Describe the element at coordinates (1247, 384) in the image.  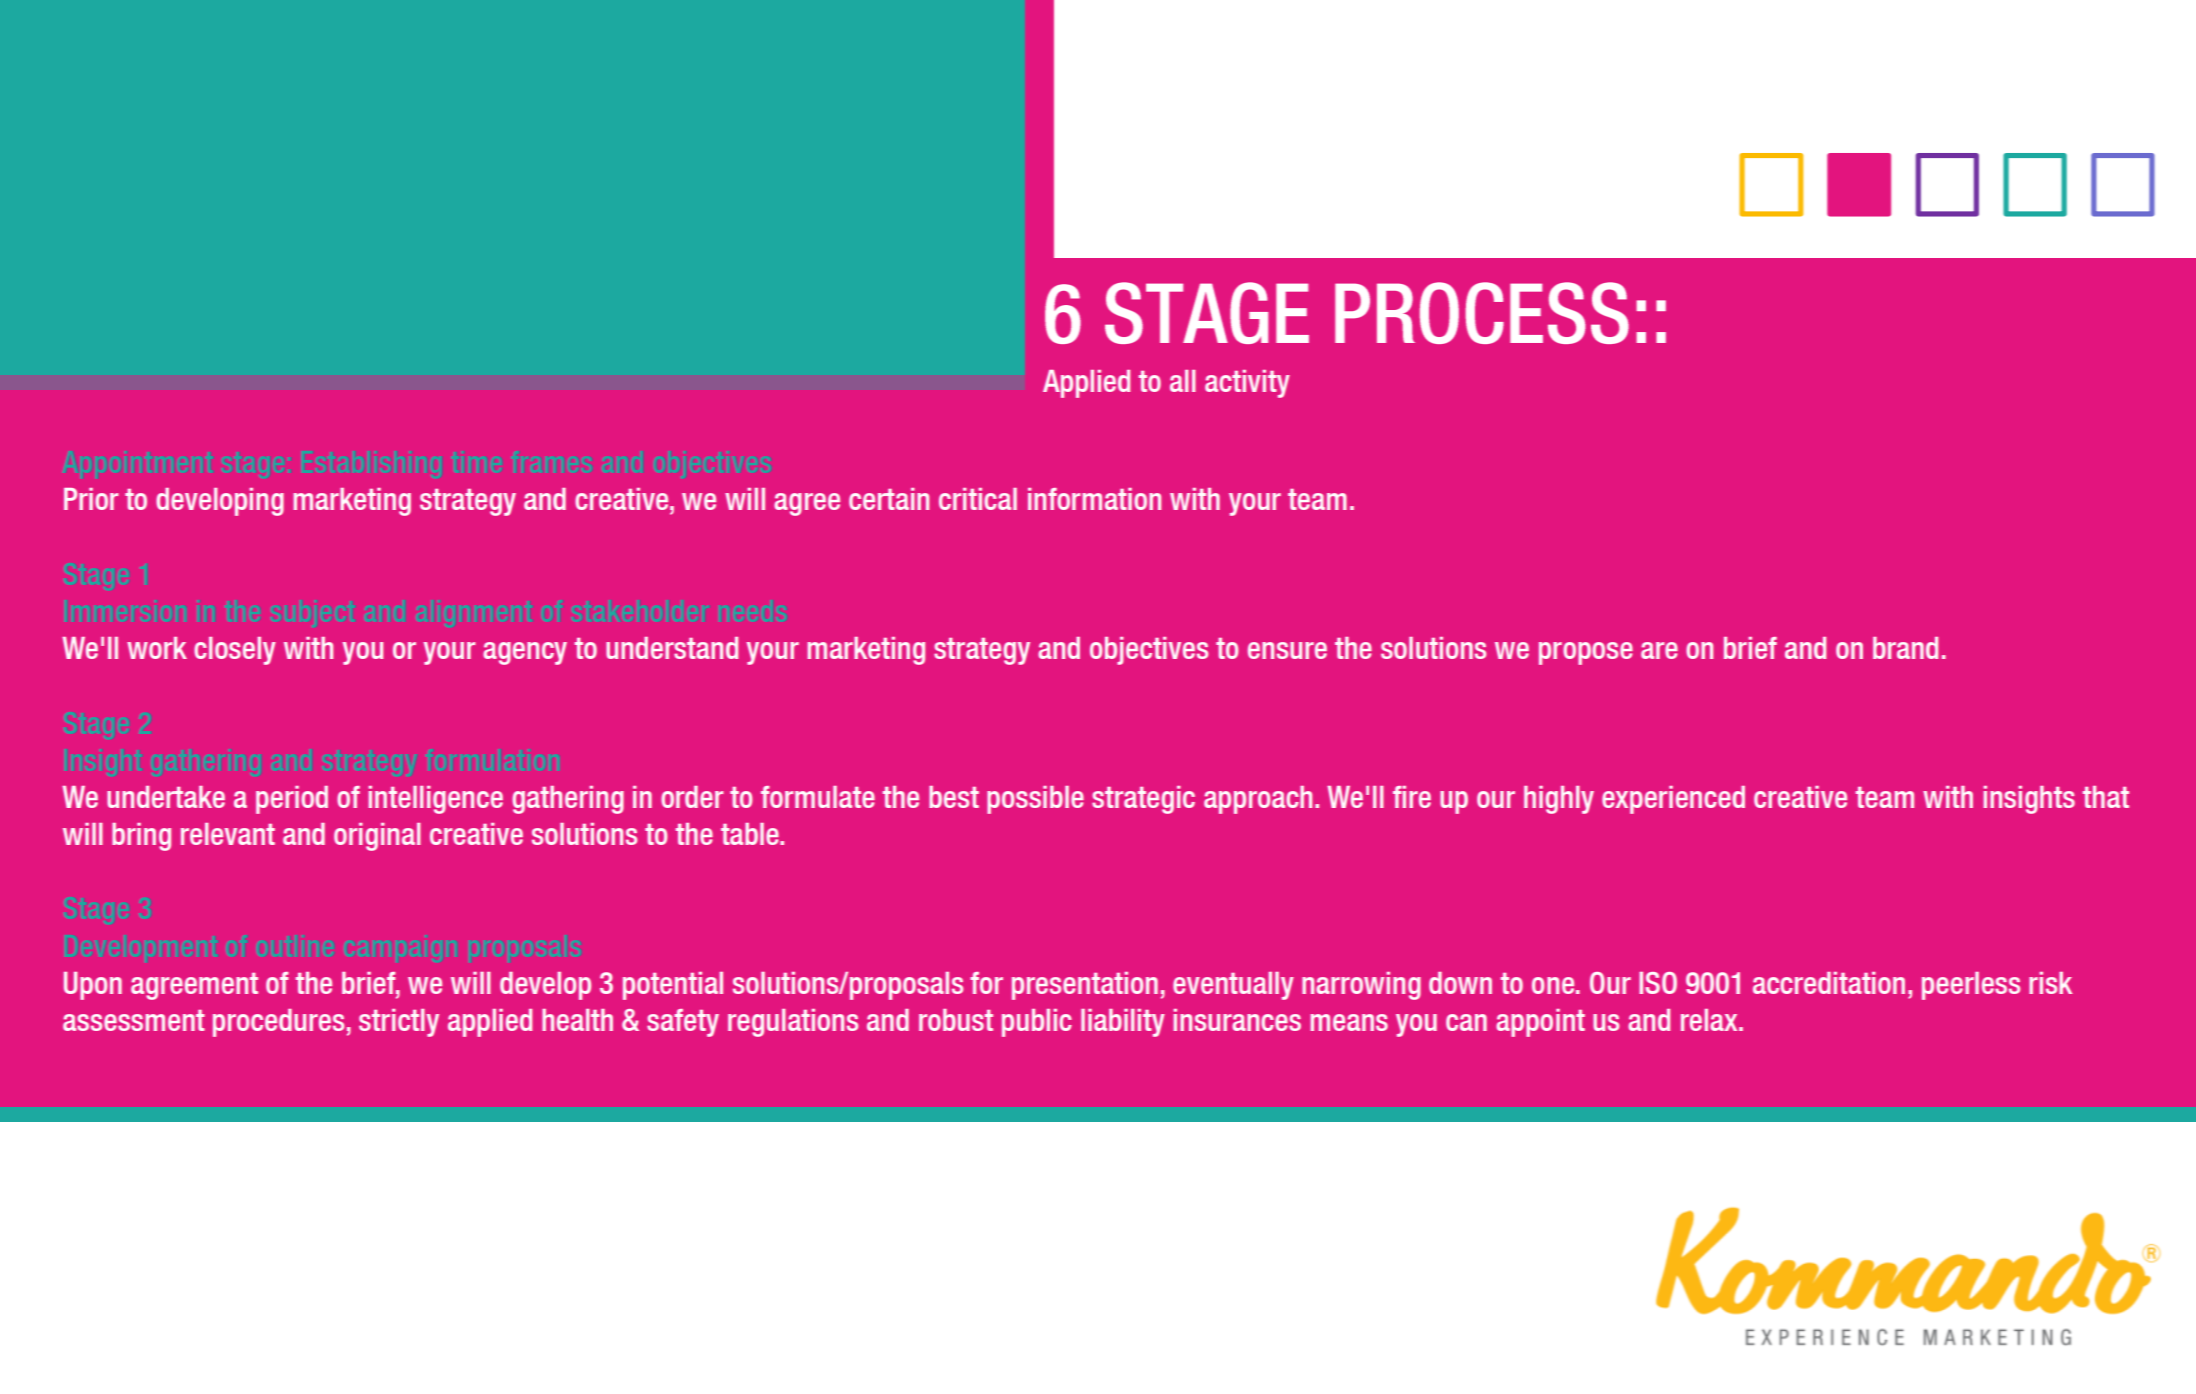
I see `activity` at that location.
